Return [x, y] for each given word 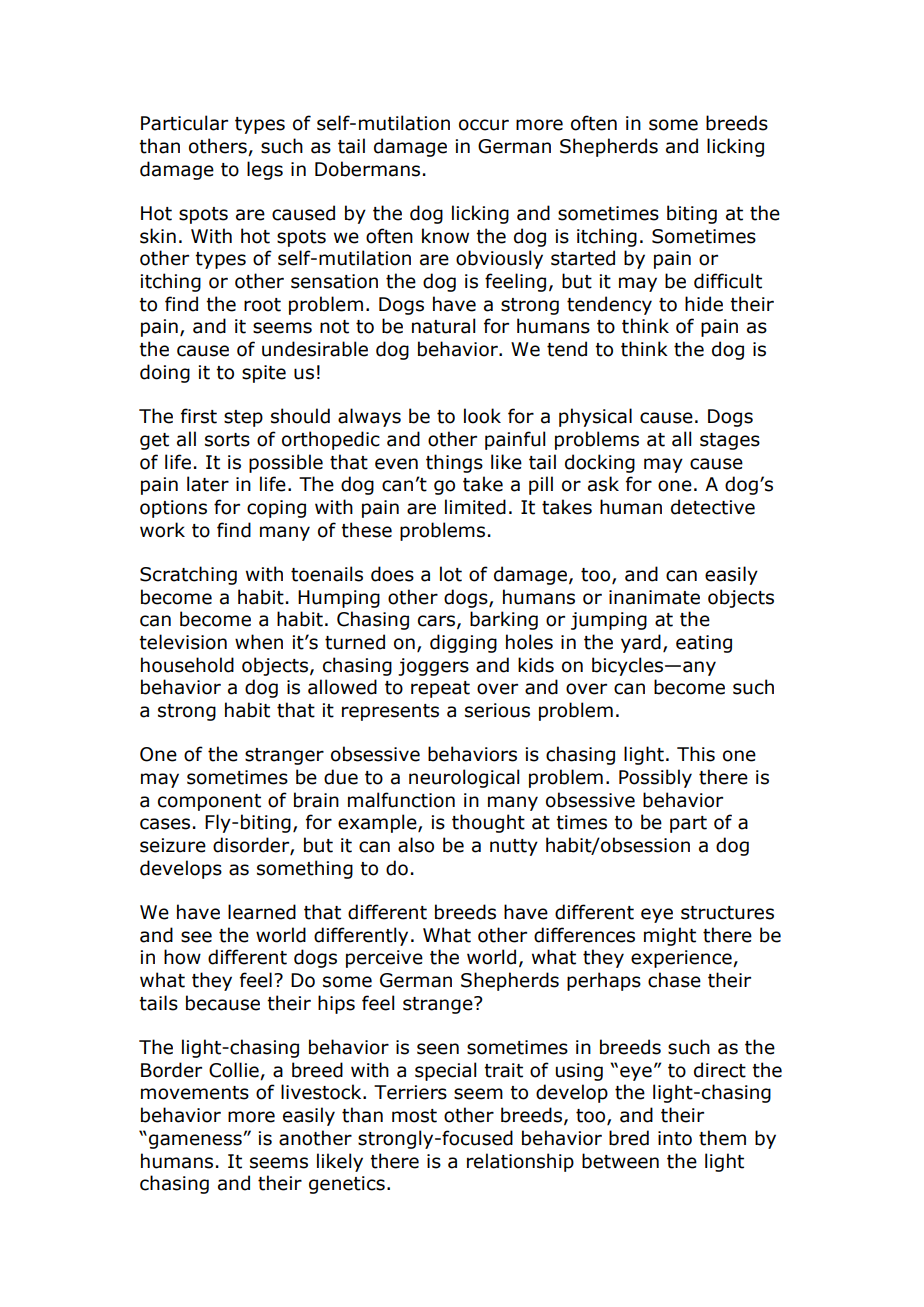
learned [262, 912]
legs [265, 170]
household [187, 665]
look [482, 416]
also [416, 845]
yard [641, 643]
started [583, 258]
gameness [196, 1141]
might [670, 936]
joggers [433, 667]
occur [484, 125]
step [243, 418]
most [414, 1116]
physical [595, 417]
